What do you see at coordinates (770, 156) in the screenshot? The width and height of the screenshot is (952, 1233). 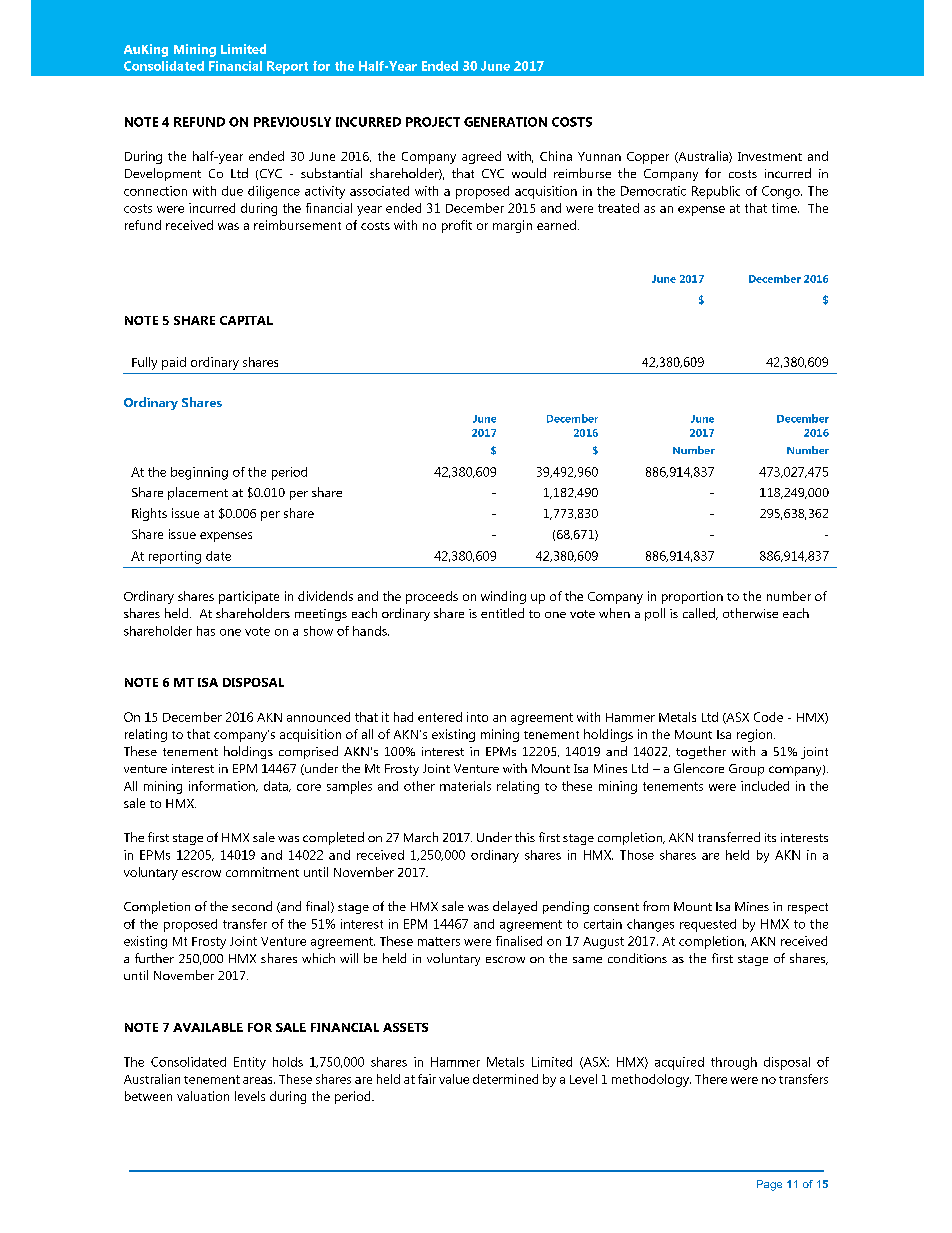 I see `Investment` at bounding box center [770, 156].
